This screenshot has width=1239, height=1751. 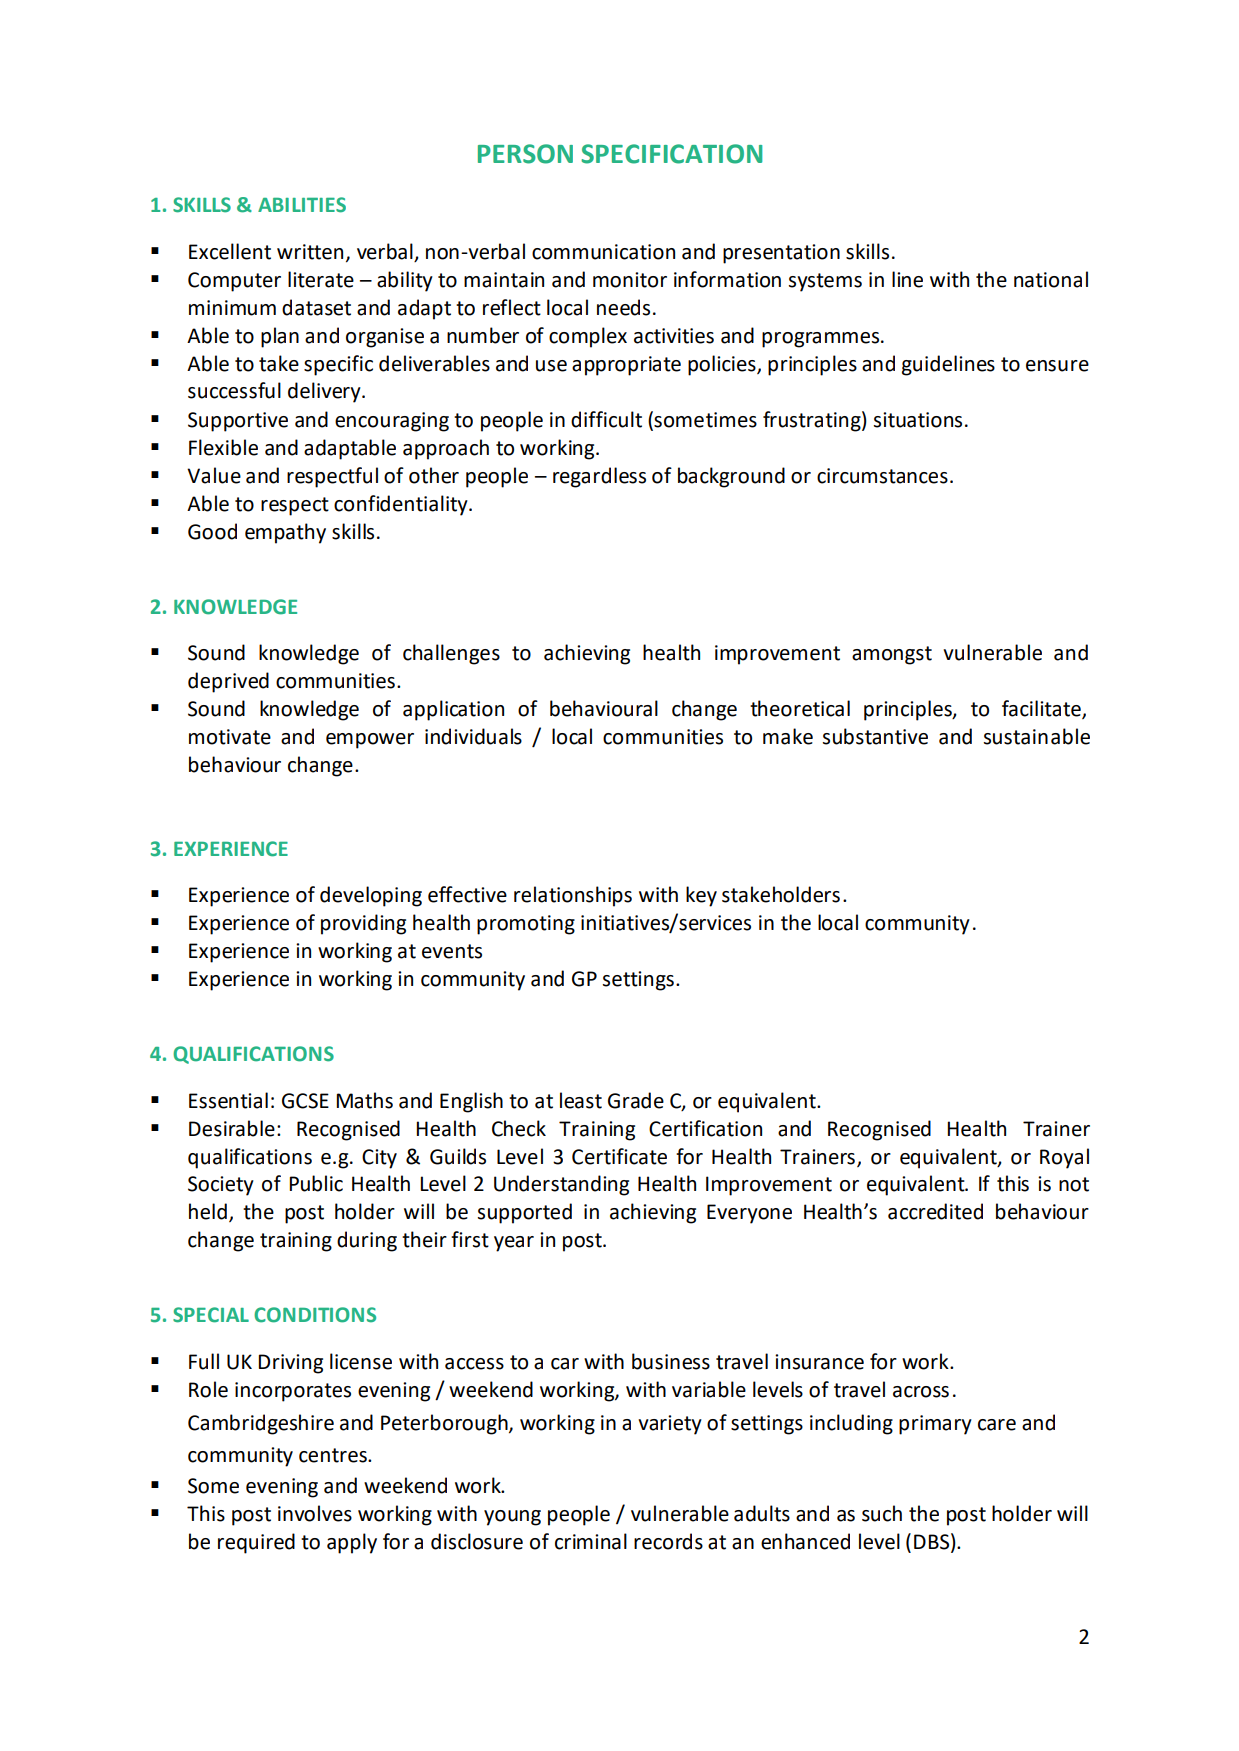 I want to click on ABILITIES, so click(x=302, y=205).
